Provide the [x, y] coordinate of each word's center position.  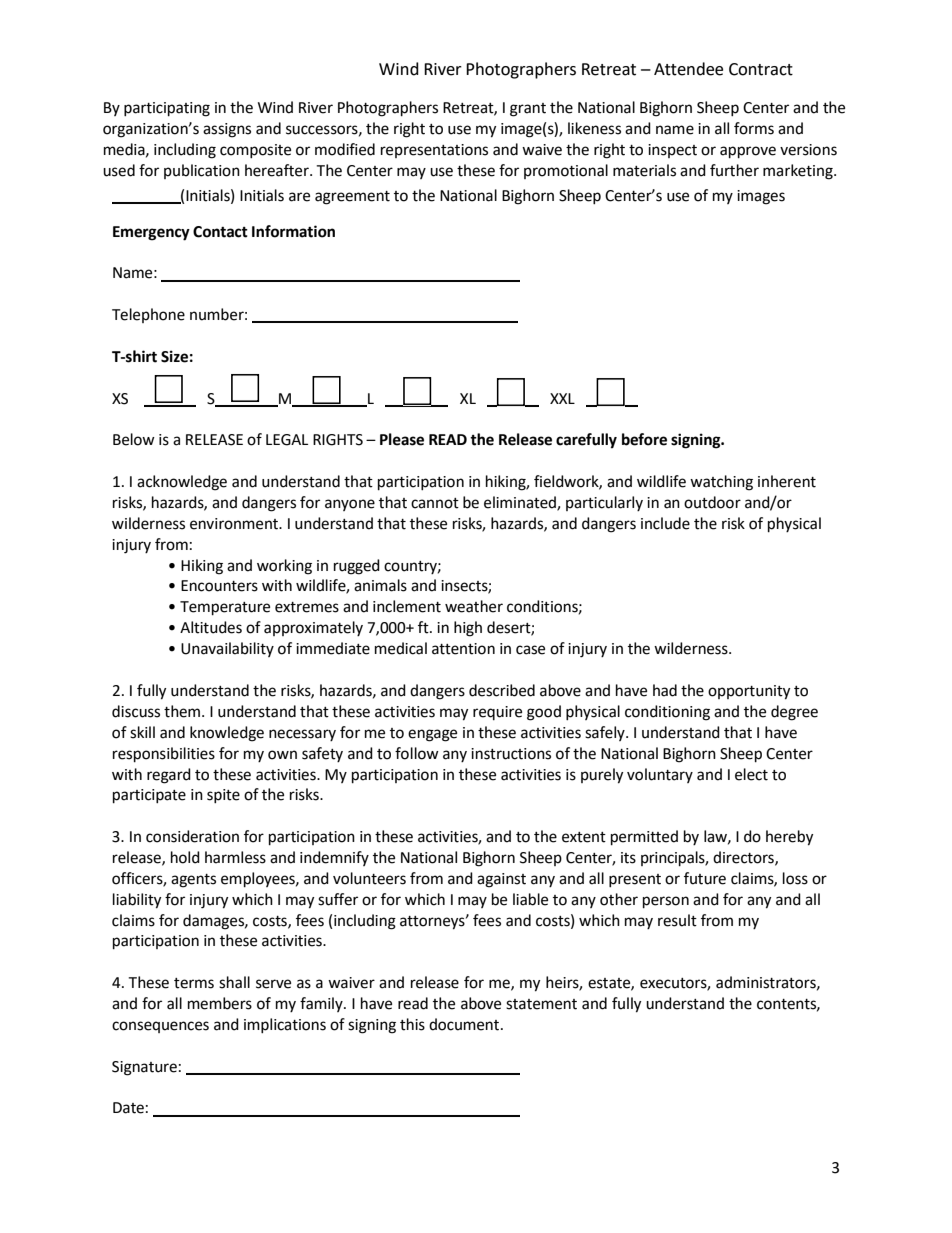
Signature [144, 1068]
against [501, 880]
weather [474, 606]
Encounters [219, 586]
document [465, 1024]
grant [528, 110]
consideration [192, 836]
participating [167, 109]
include [665, 523]
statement [541, 1004]
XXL [562, 398]
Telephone [148, 315]
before [644, 439]
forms [754, 128]
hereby [789, 838]
